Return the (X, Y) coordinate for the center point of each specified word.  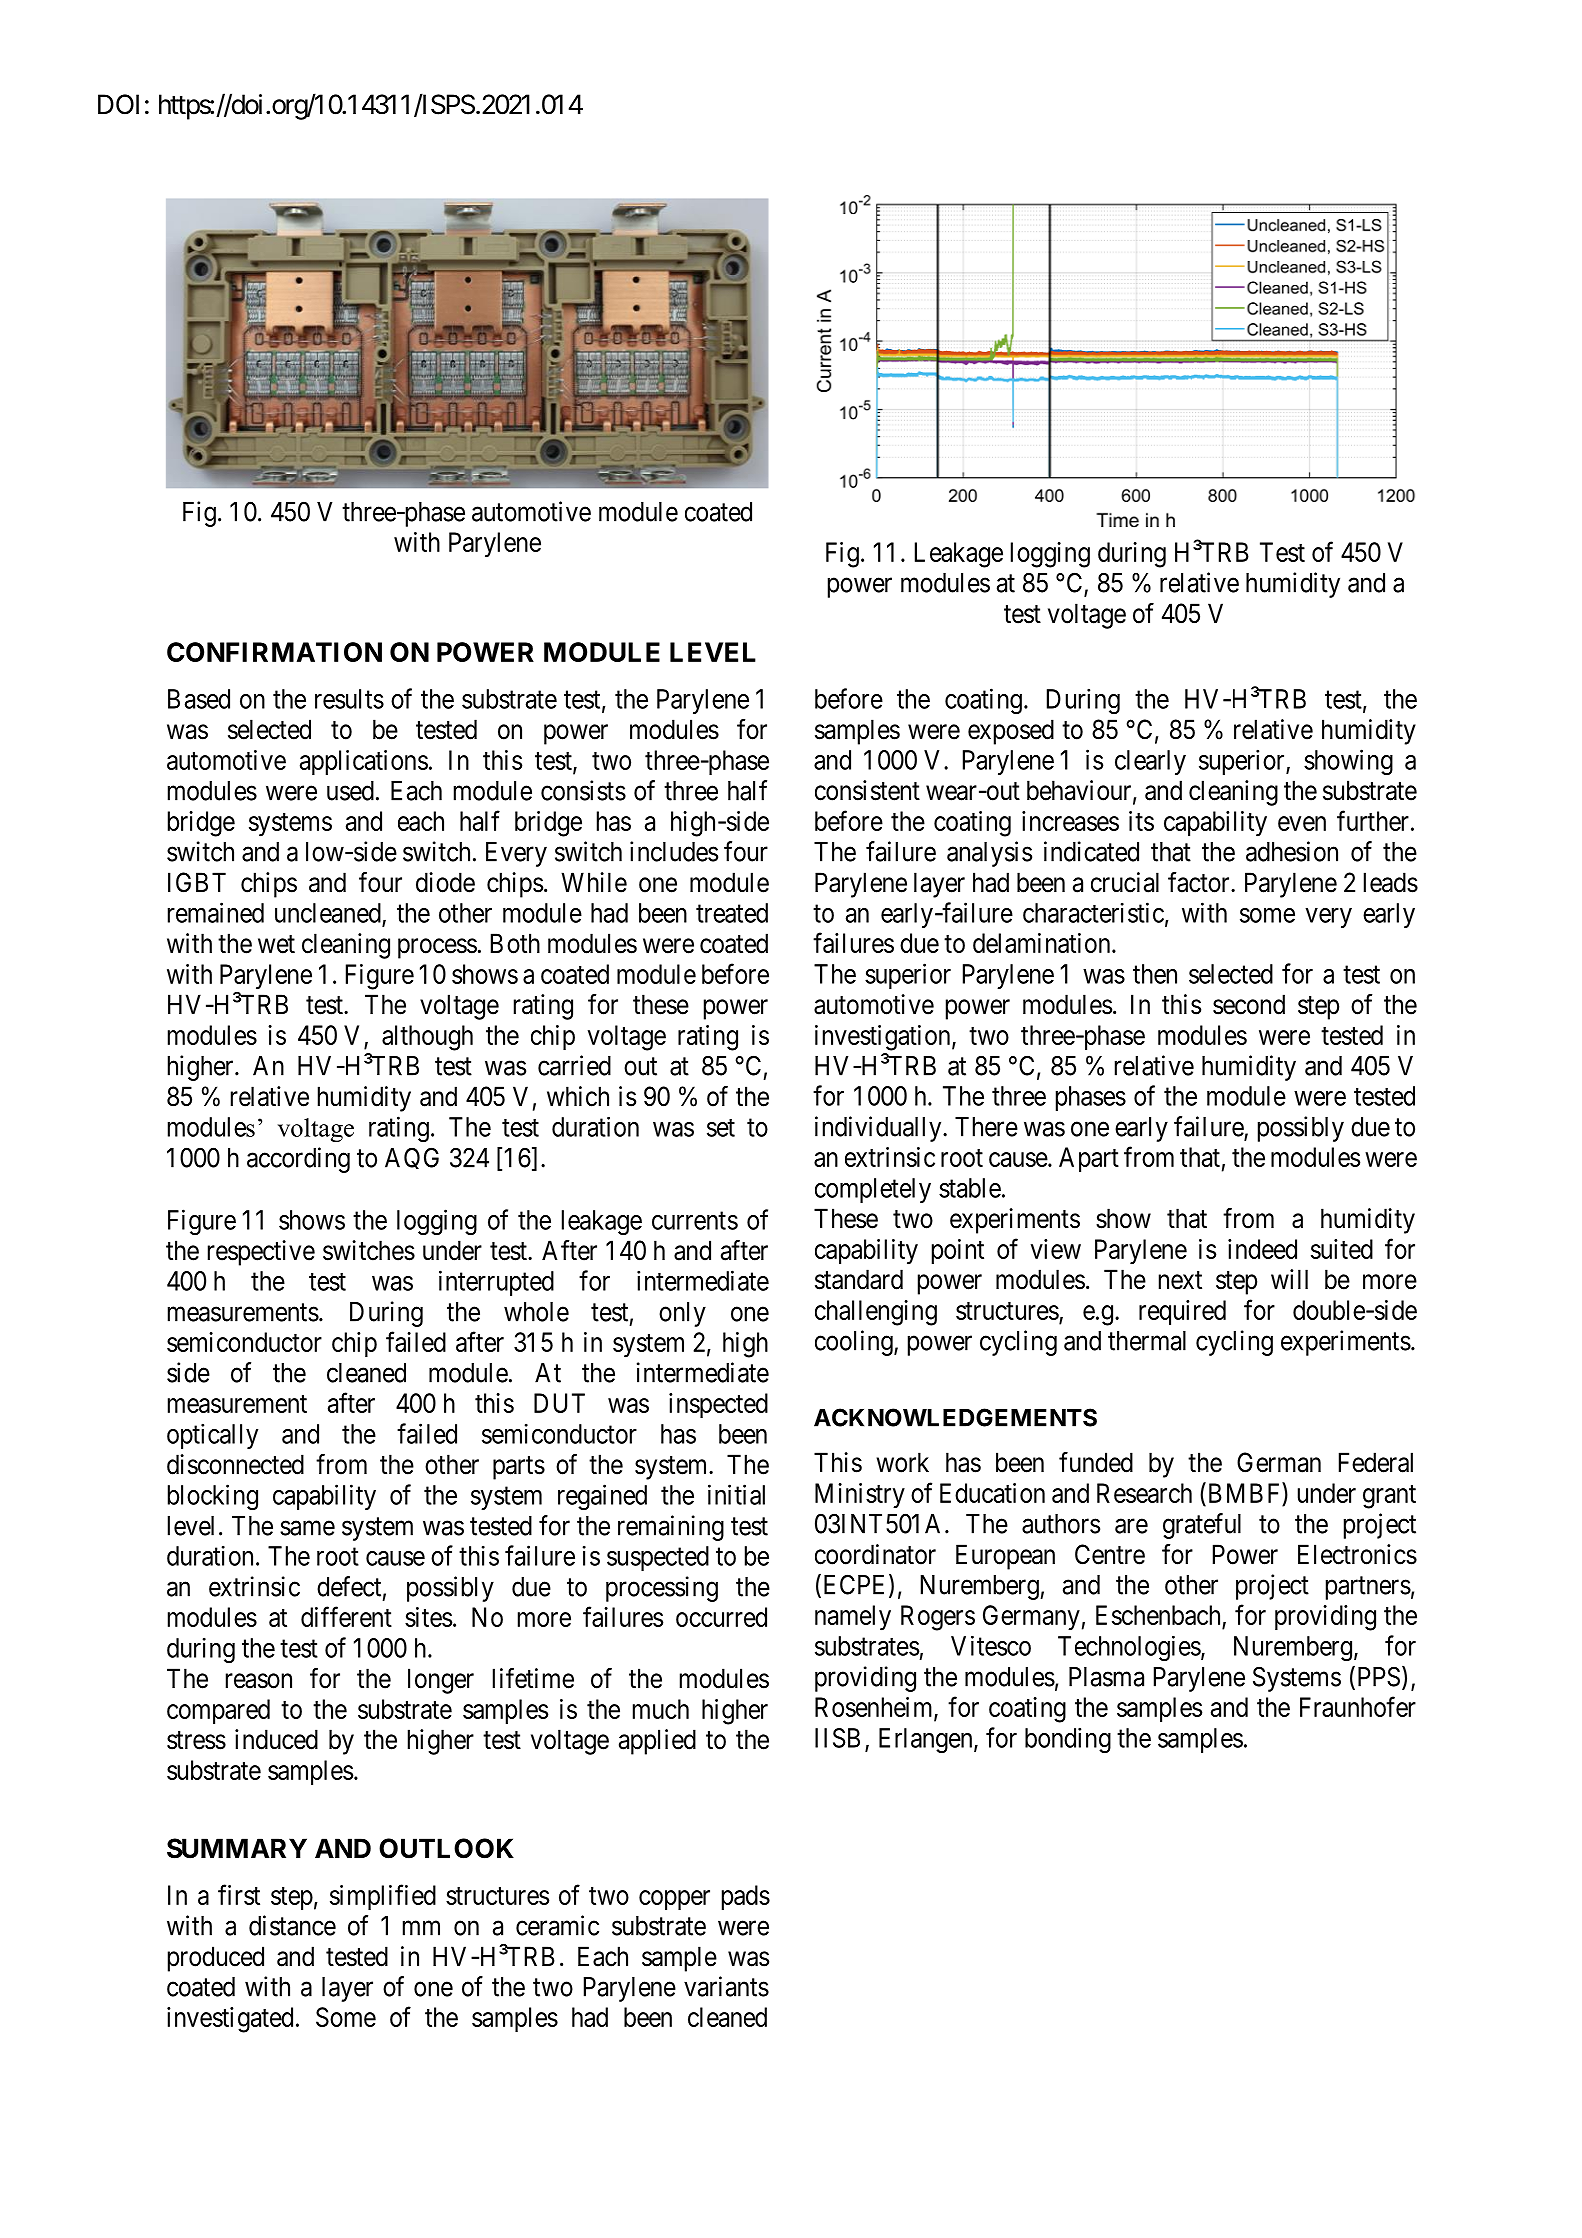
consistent (867, 790)
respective (261, 1253)
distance (292, 1925)
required (1182, 1312)
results (349, 699)
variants (726, 1986)
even (1302, 823)
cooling (855, 1343)
